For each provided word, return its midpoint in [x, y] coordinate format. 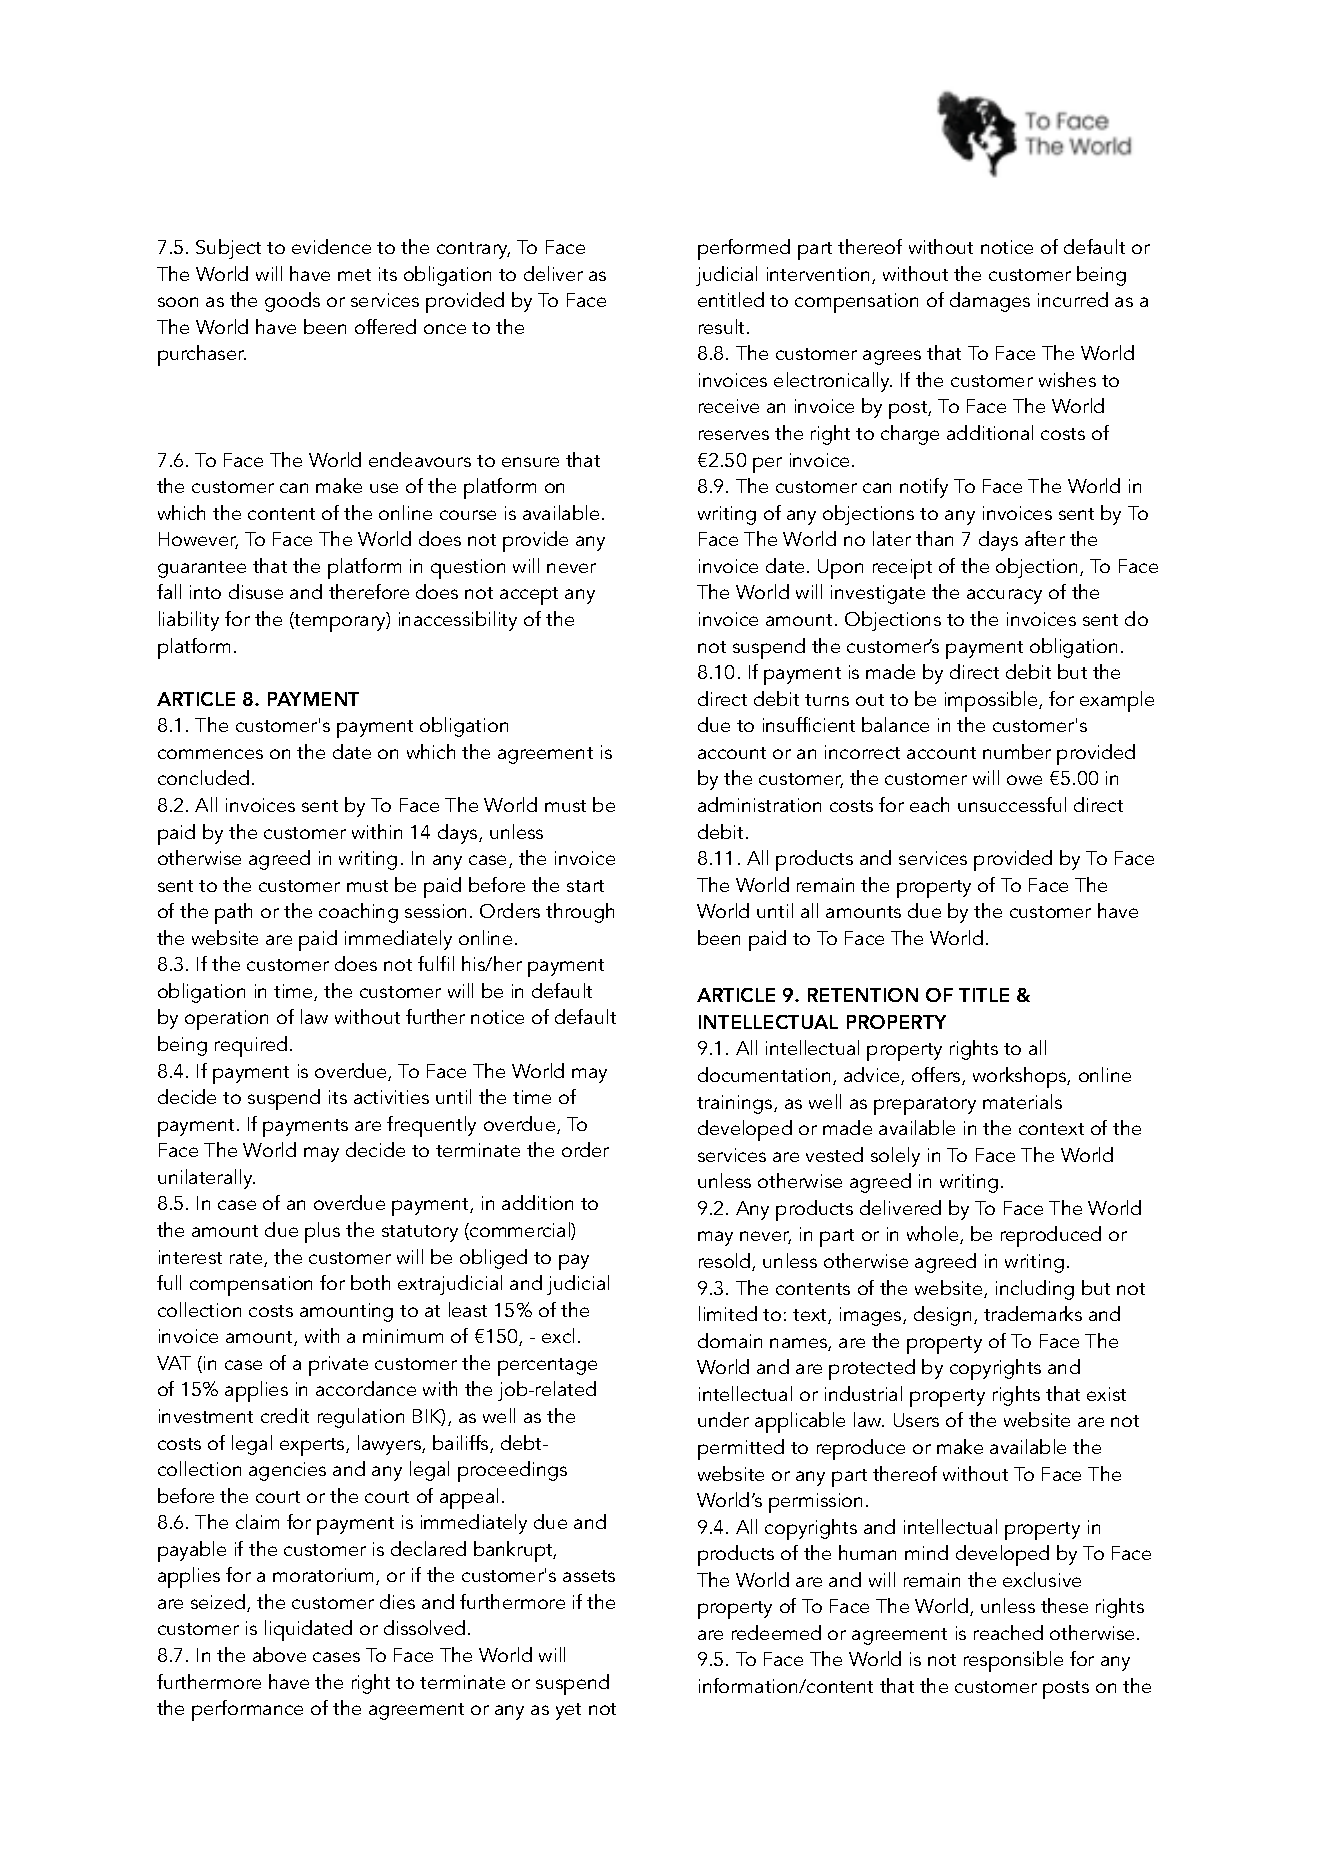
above [279, 1654]
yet [568, 1711]
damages [990, 302]
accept [529, 596]
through [580, 913]
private [338, 1366]
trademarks [1033, 1313]
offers [937, 1076]
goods [292, 302]
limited [728, 1313]
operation [226, 1020]
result [723, 326]
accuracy [1004, 596]
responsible [1013, 1661]
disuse [256, 591]
